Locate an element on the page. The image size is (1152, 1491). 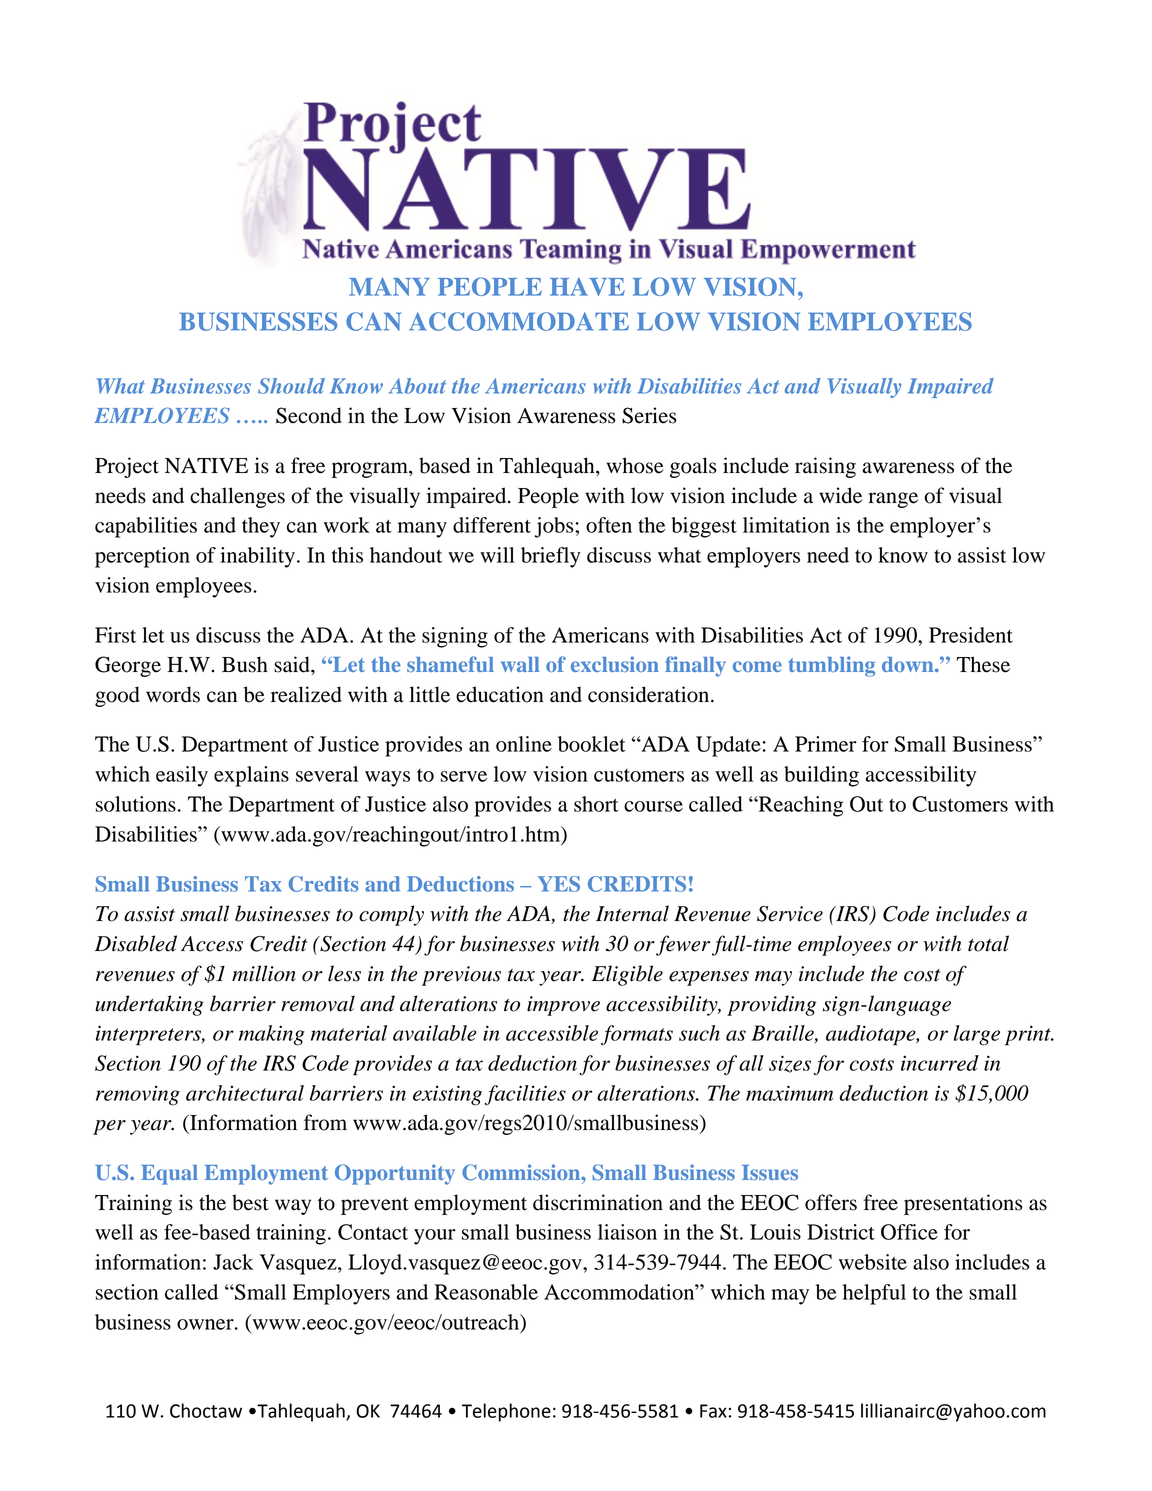
raising is located at coordinates (825, 467).
